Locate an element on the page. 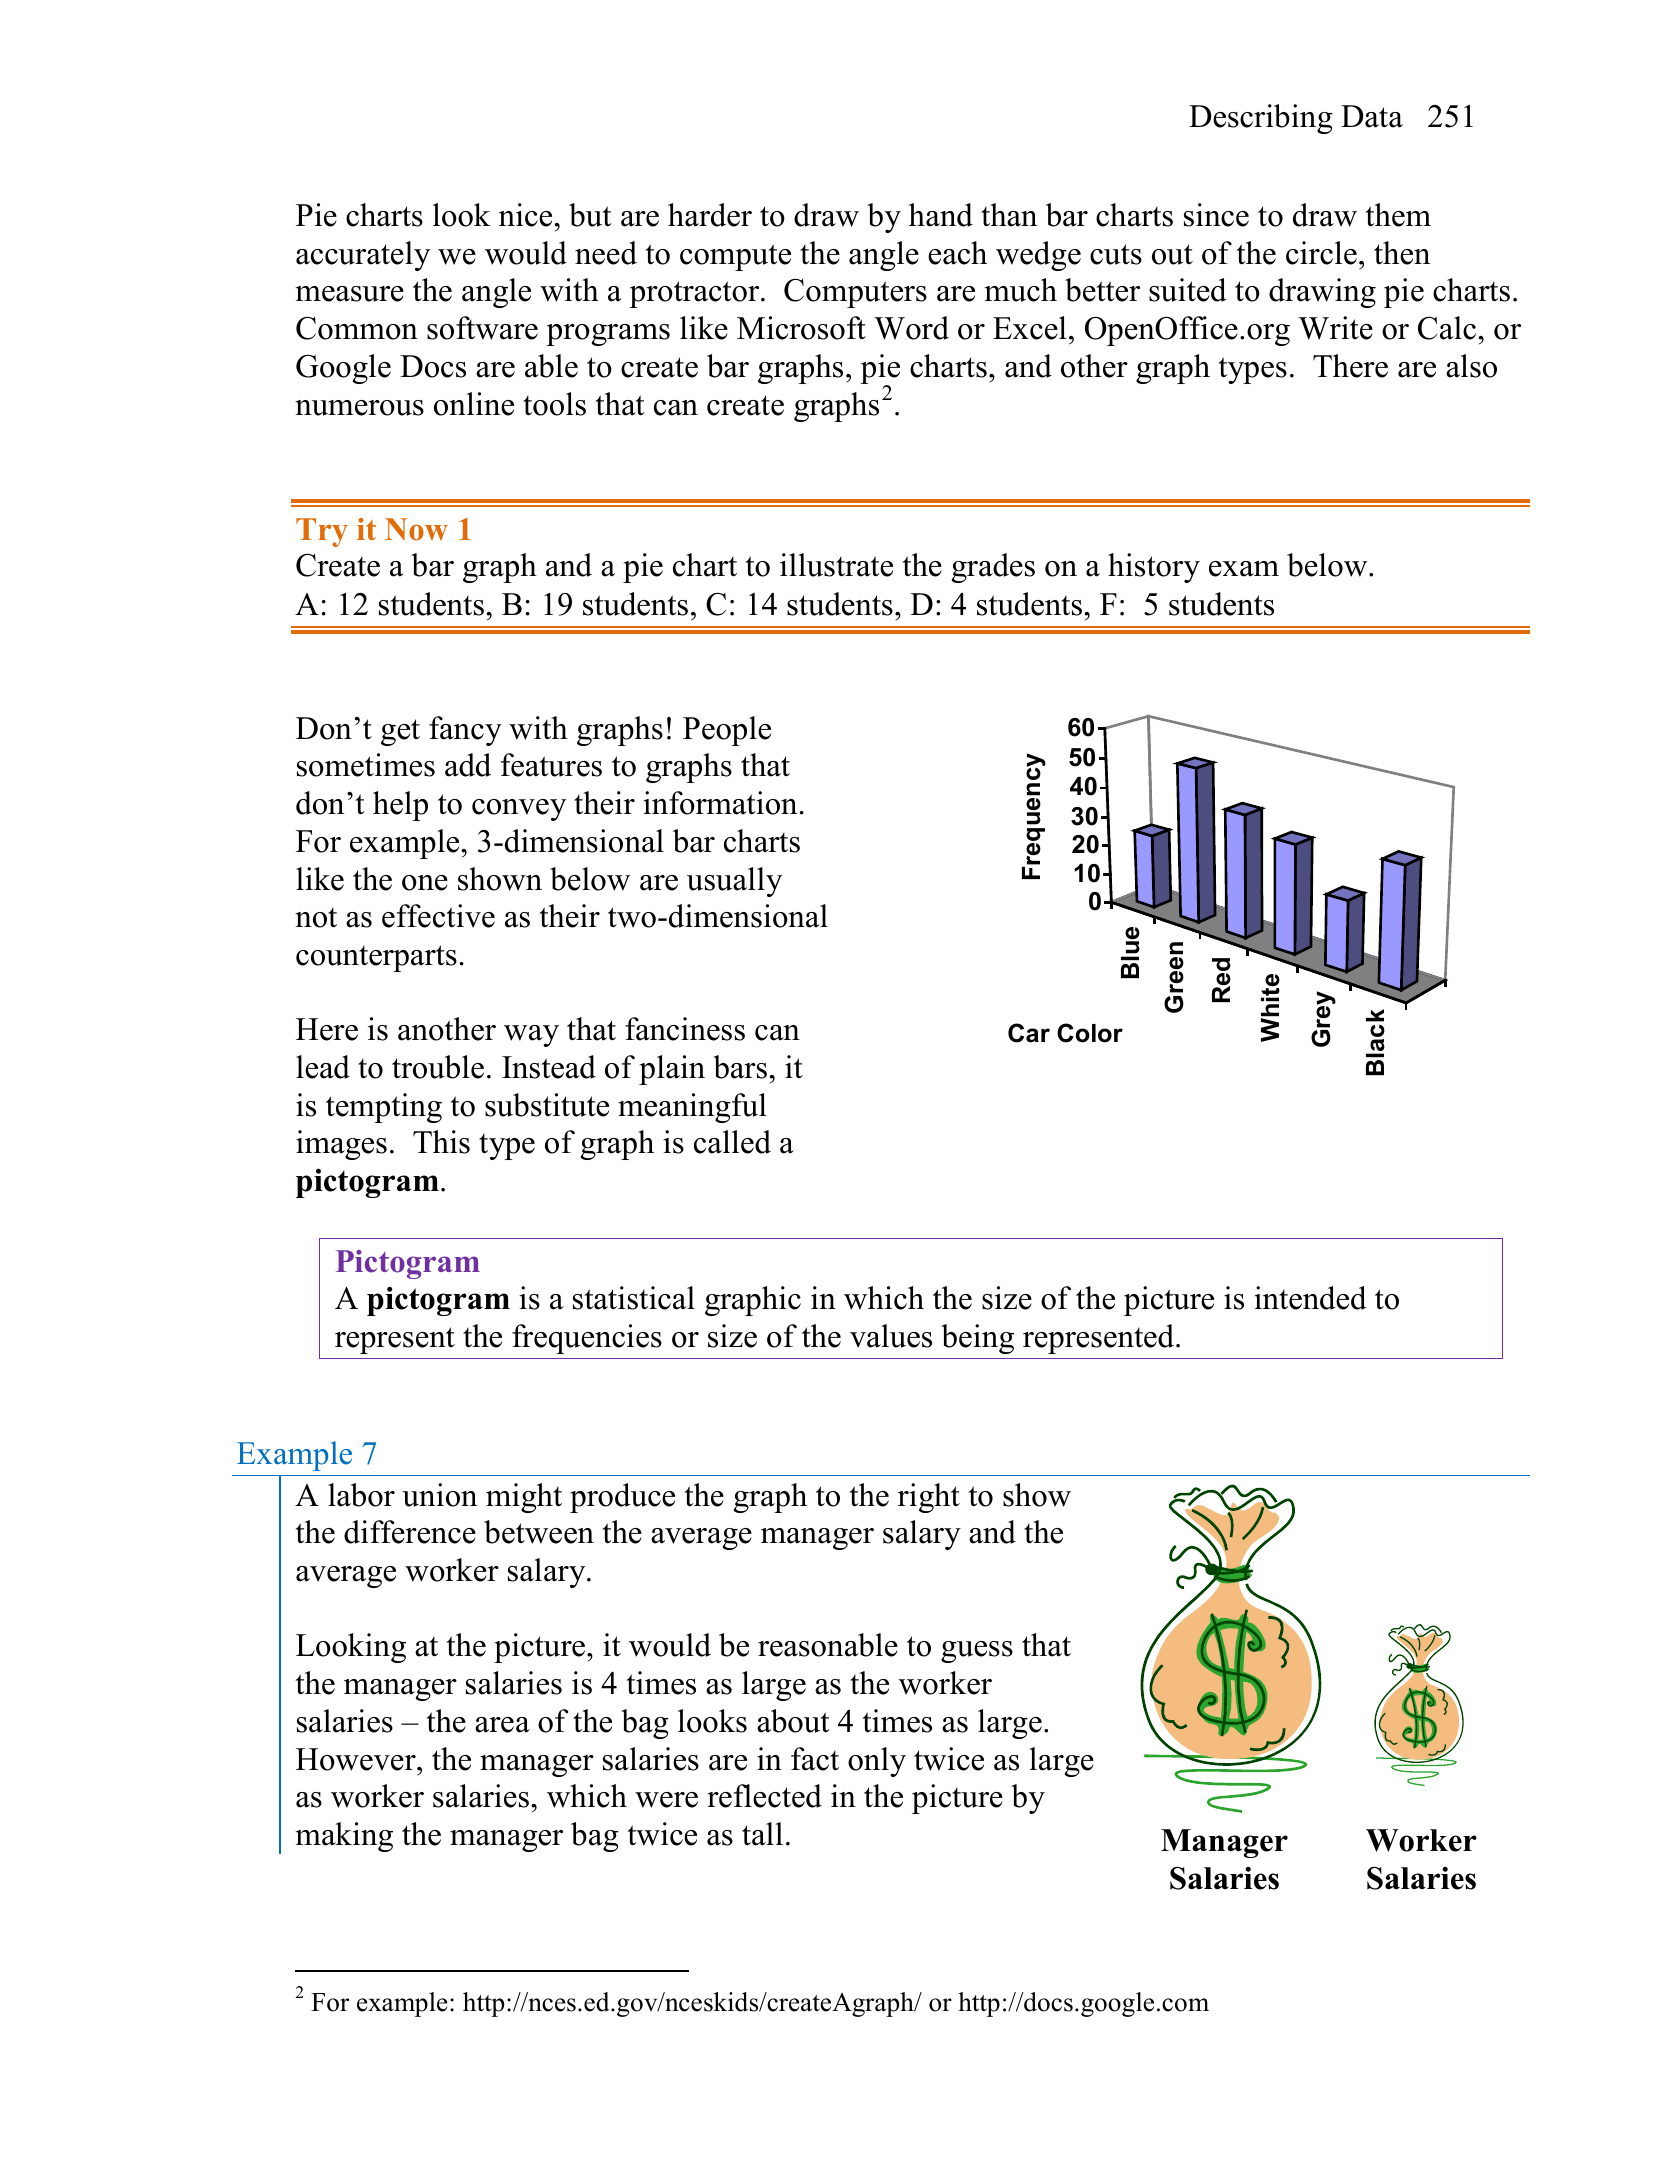 The width and height of the document is (1674, 2166). hand is located at coordinates (941, 215).
